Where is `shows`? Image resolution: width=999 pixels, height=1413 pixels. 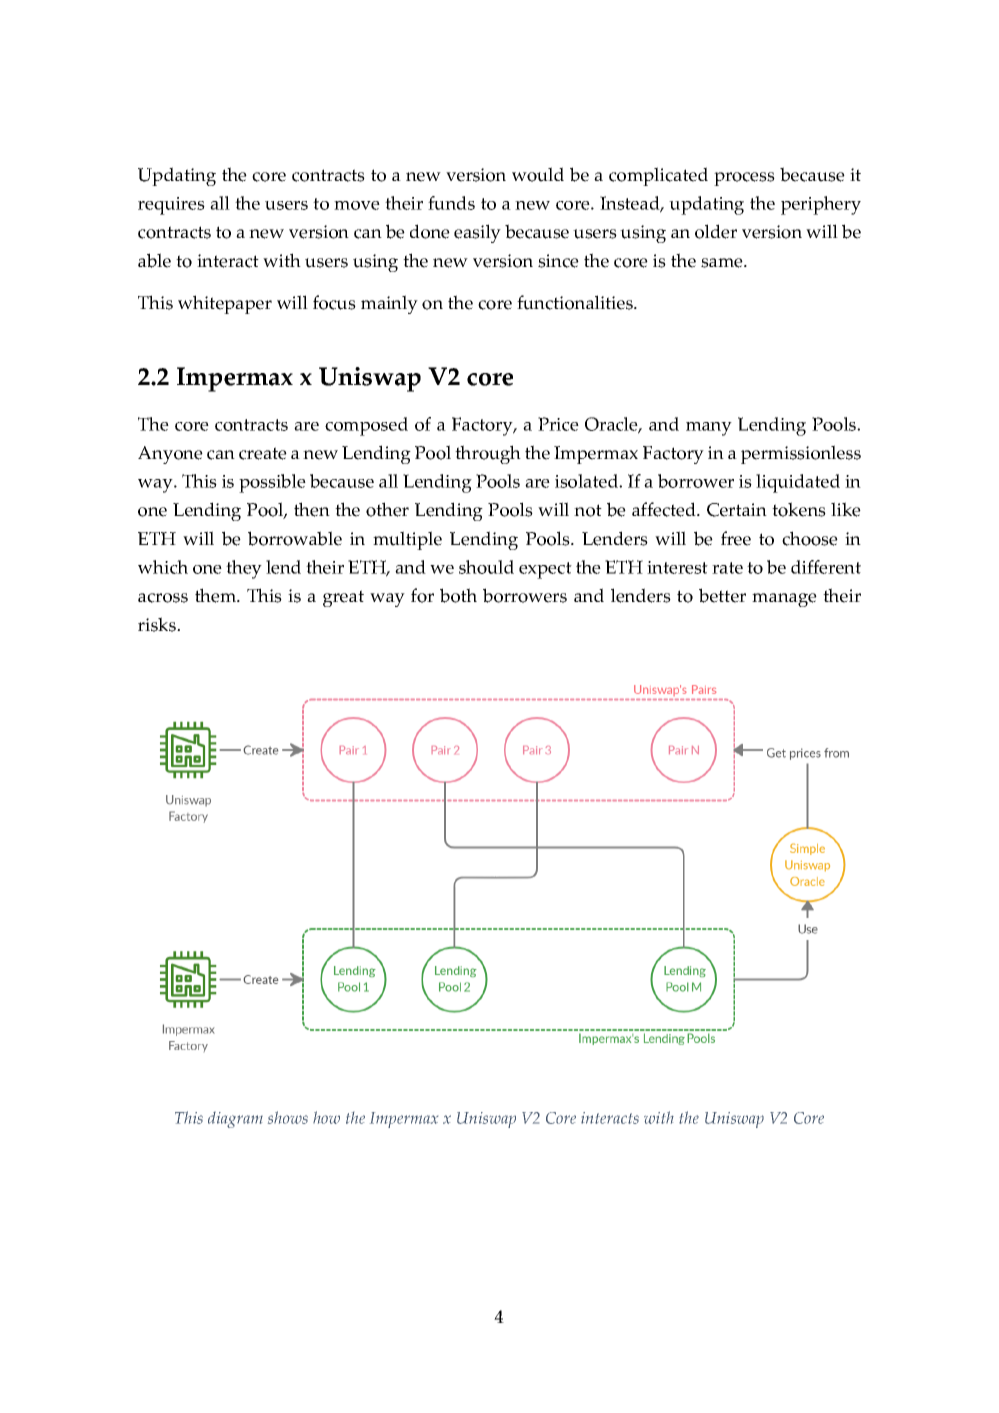 shows is located at coordinates (288, 1117).
